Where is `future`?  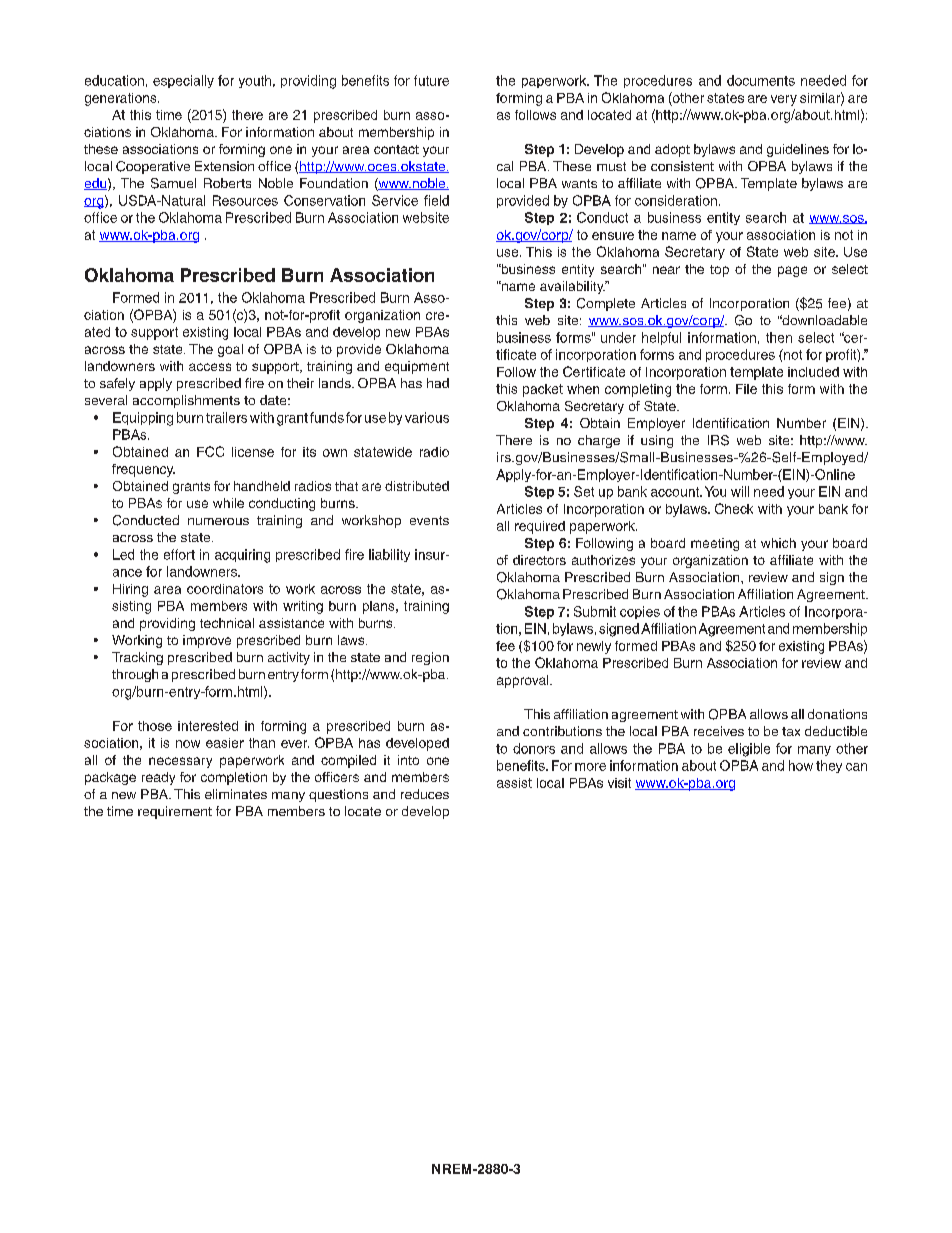 future is located at coordinates (431, 80).
